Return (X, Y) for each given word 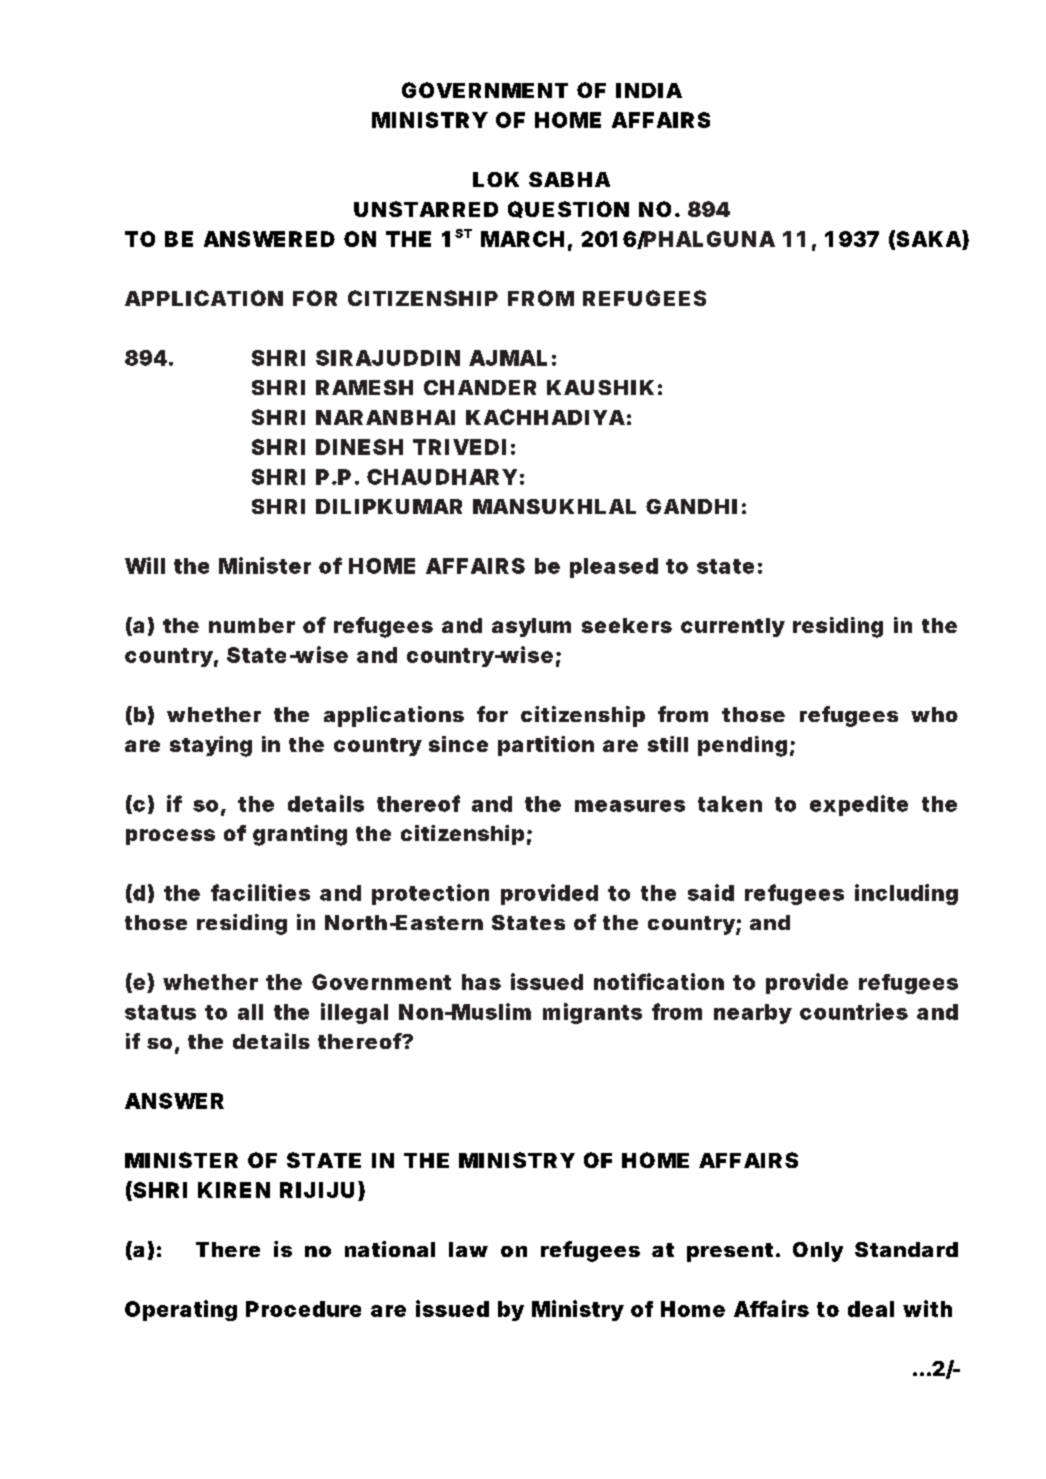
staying (211, 746)
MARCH (522, 239)
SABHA (569, 179)
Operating (181, 1310)
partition (546, 746)
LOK (496, 179)
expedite (859, 805)
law (468, 1249)
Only (818, 1252)
